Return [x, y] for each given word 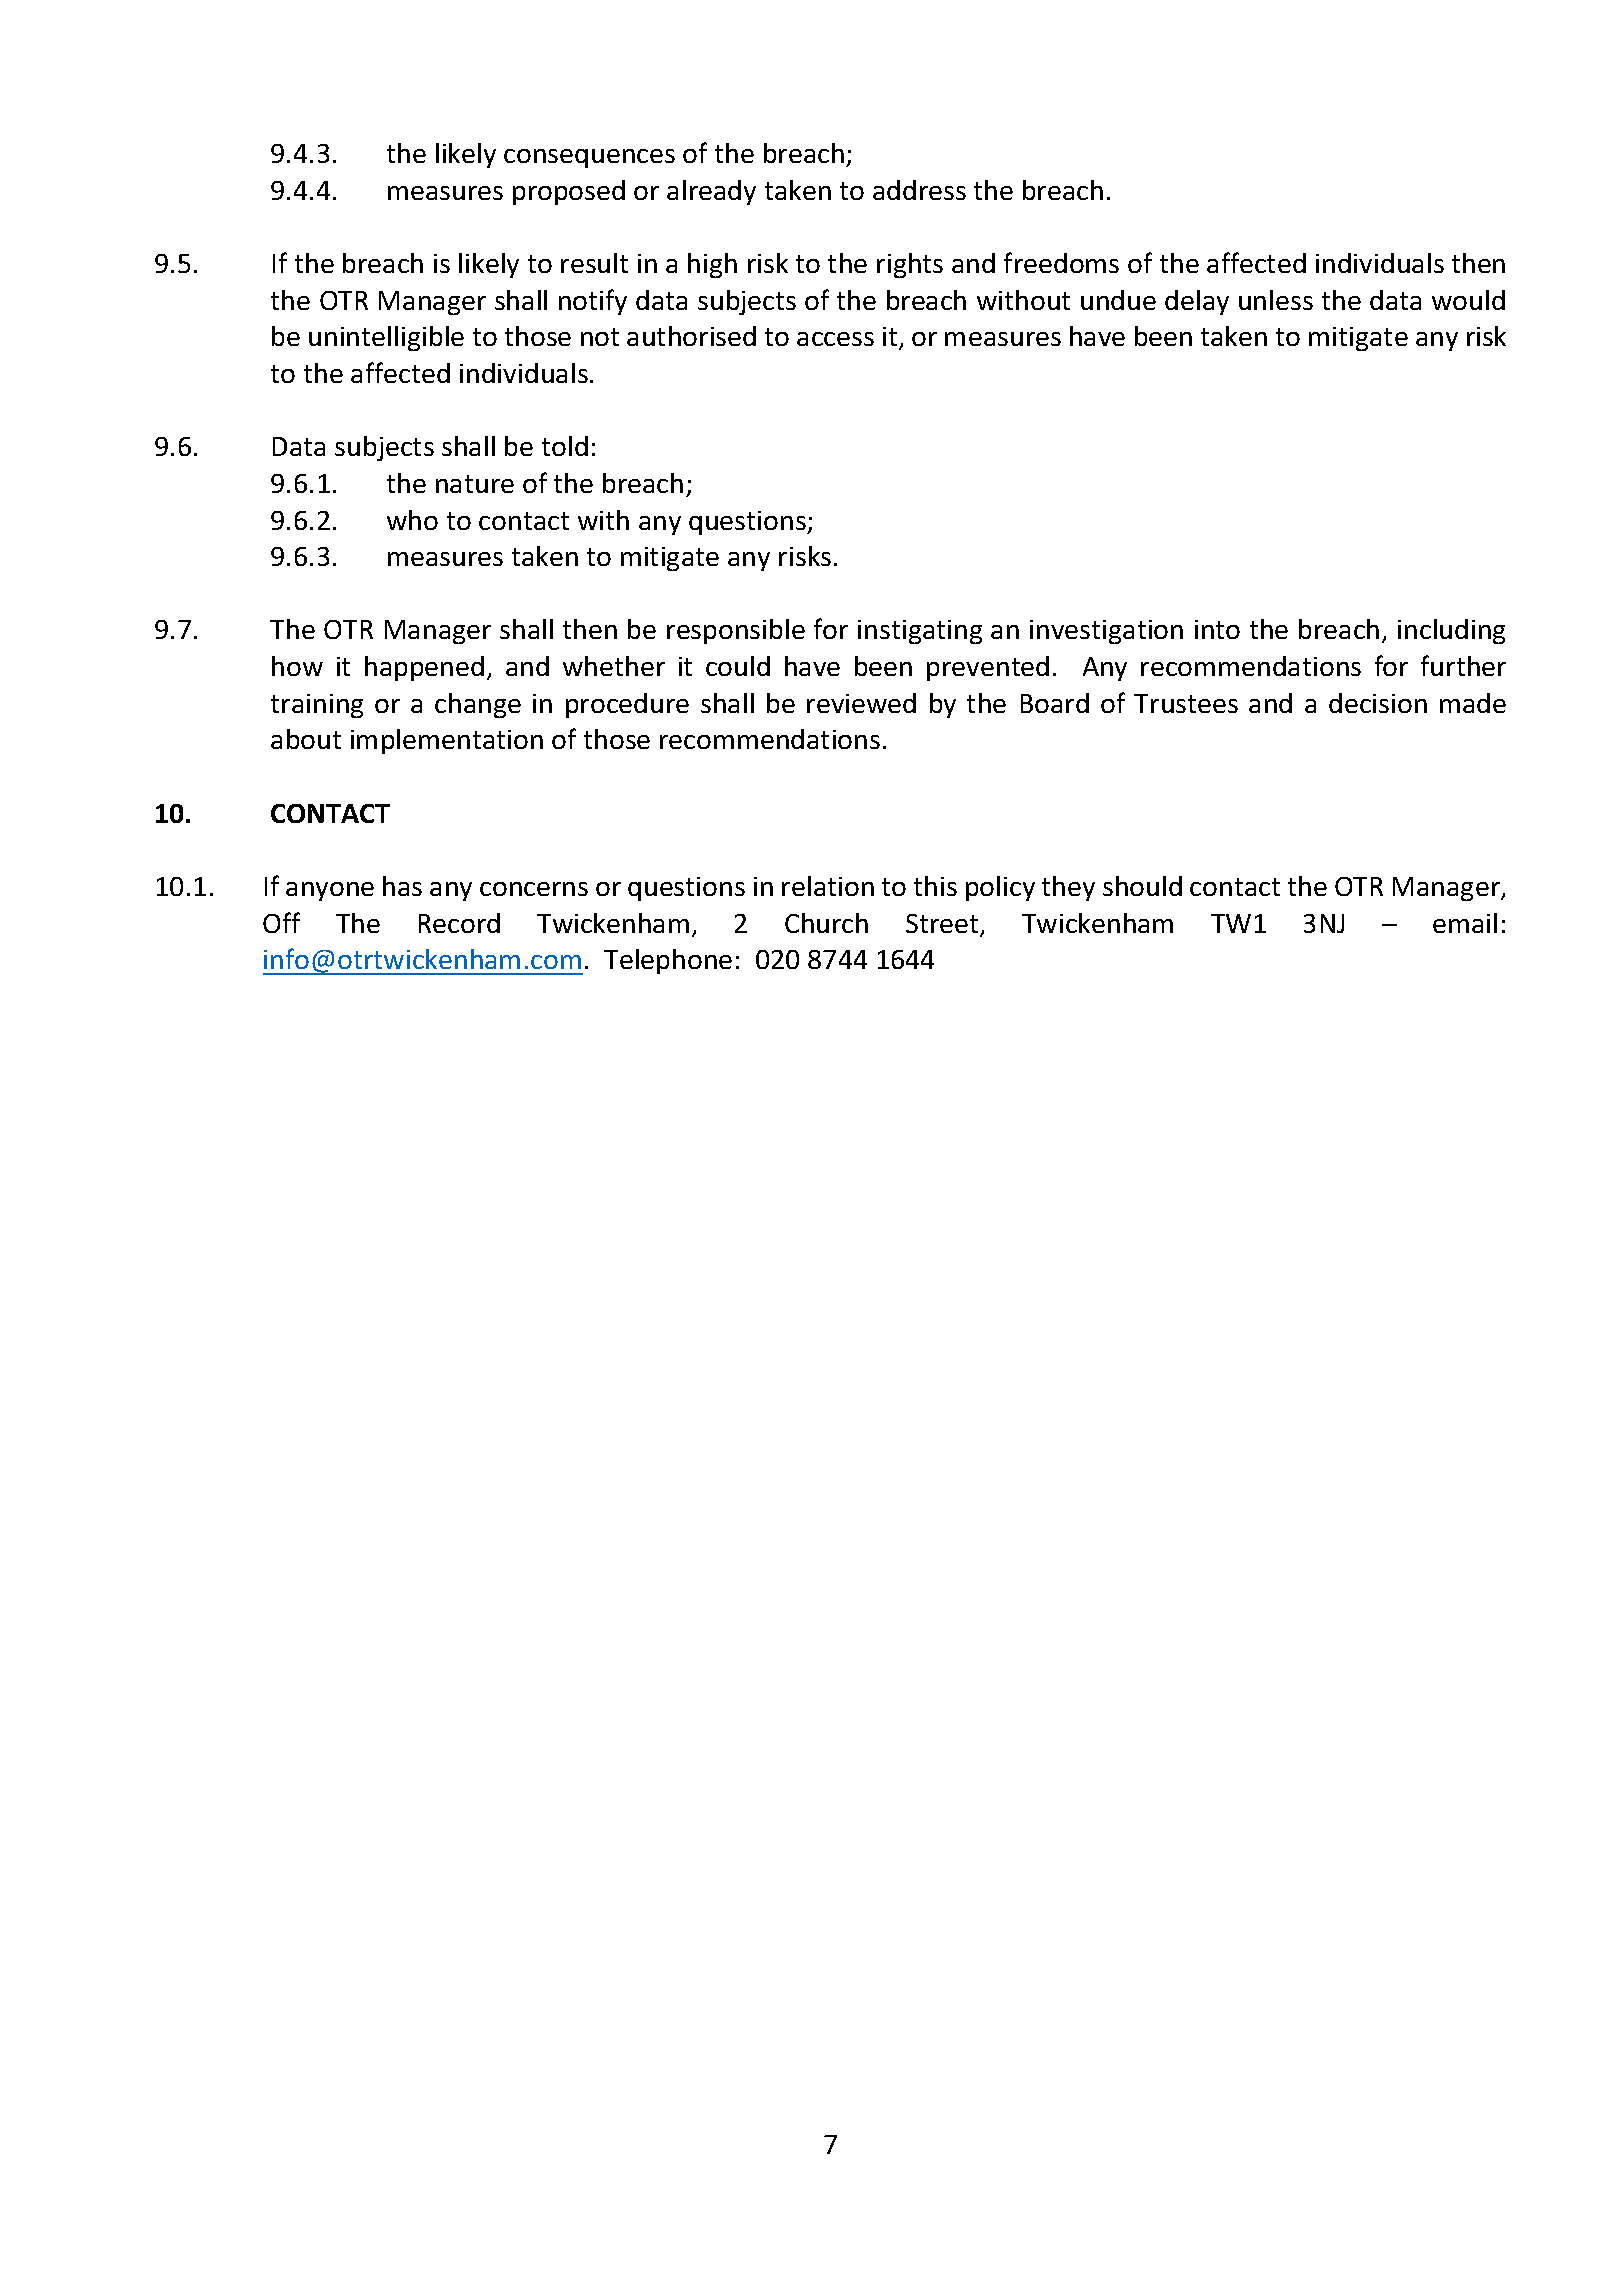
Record [459, 923]
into [1217, 629]
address [919, 190]
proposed [569, 192]
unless [1276, 300]
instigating [920, 632]
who [412, 520]
